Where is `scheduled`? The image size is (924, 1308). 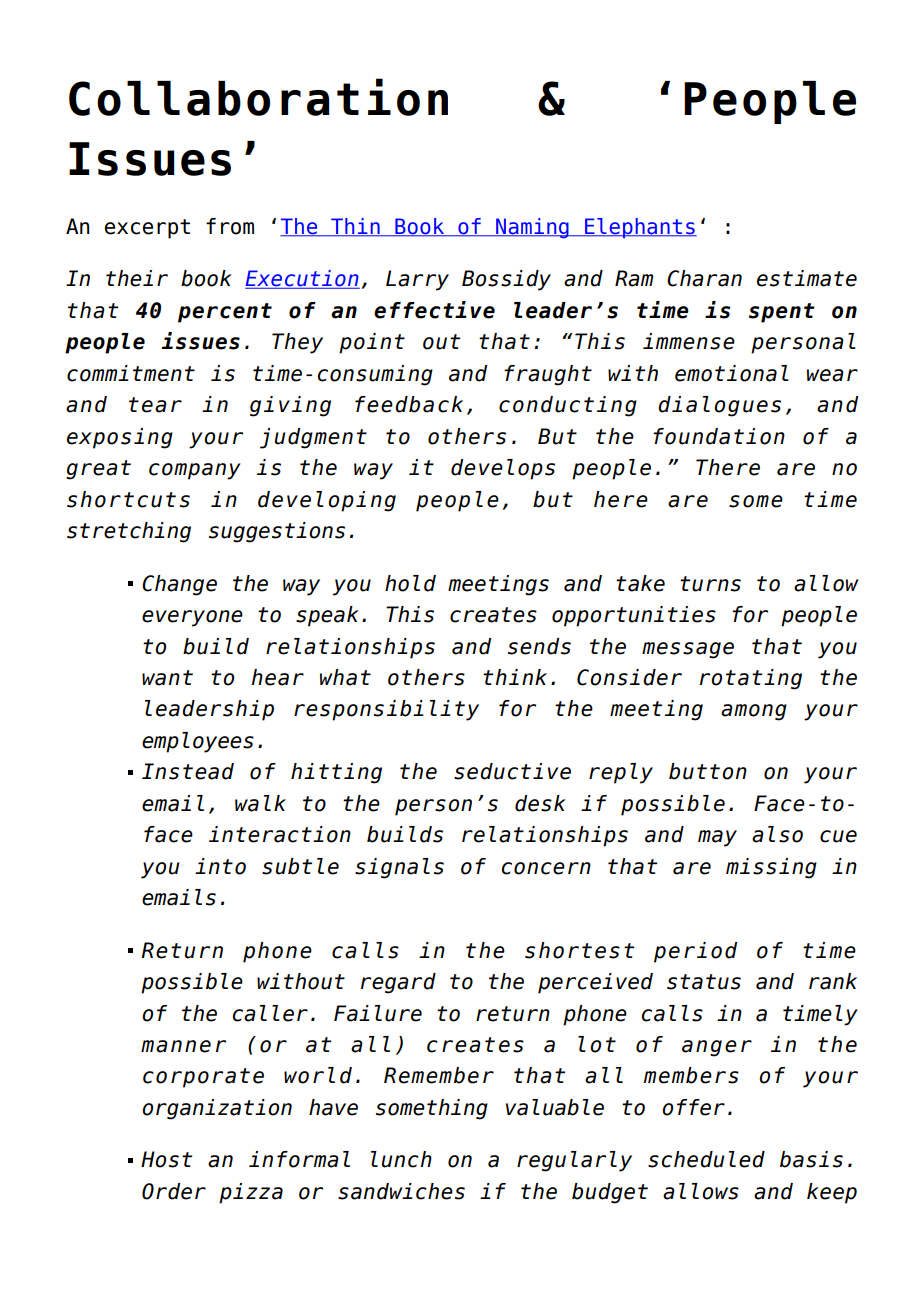
scheduled is located at coordinates (706, 1159).
